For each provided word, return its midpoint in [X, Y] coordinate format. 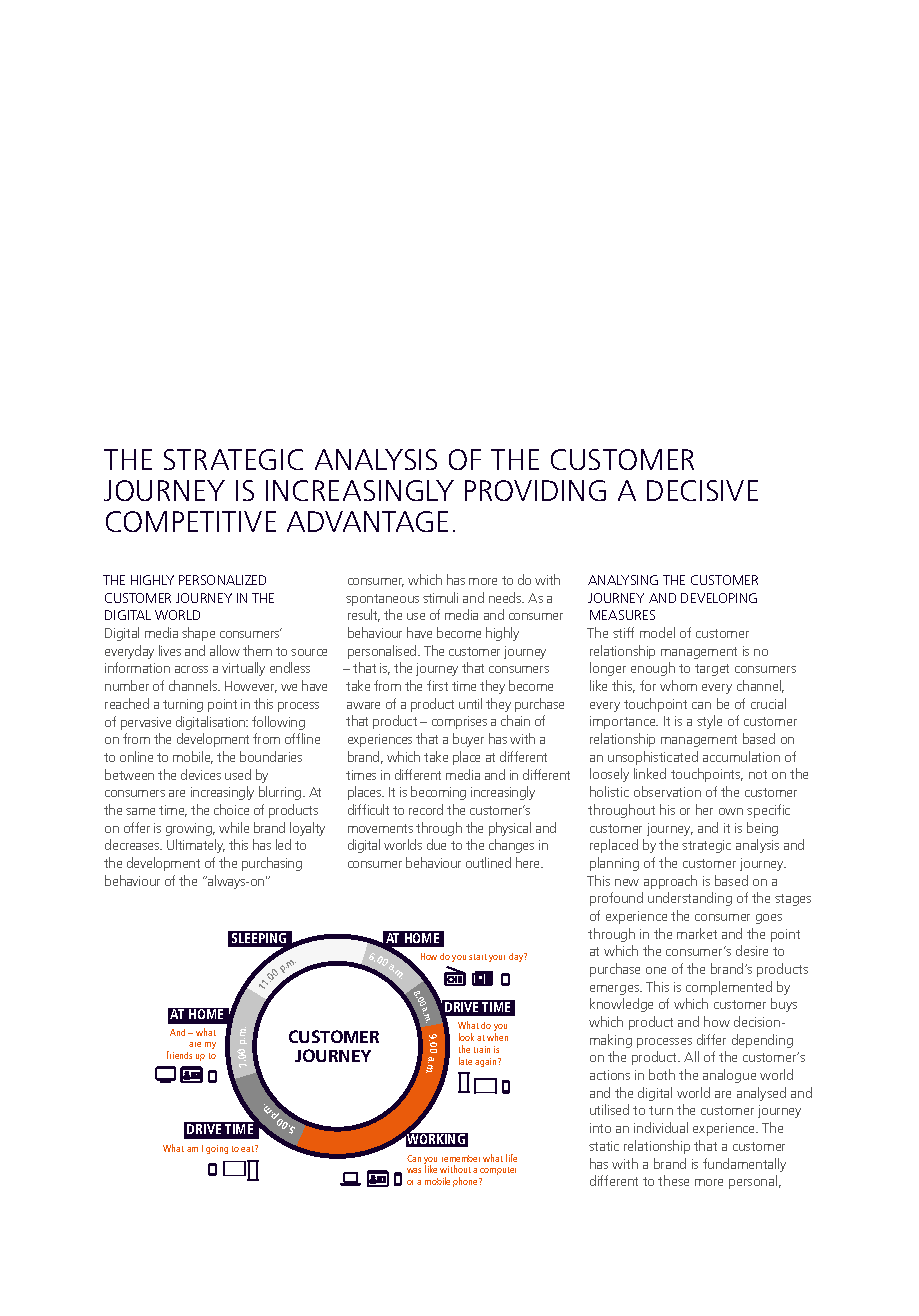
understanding [690, 899]
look [466, 1037]
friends [179, 1055]
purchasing [272, 864]
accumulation [741, 756]
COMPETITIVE [191, 521]
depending [762, 1041]
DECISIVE [702, 490]
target [712, 670]
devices [201, 774]
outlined [488, 862]
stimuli [440, 597]
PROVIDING [535, 490]
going [217, 1149]
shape [198, 634]
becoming [438, 793]
